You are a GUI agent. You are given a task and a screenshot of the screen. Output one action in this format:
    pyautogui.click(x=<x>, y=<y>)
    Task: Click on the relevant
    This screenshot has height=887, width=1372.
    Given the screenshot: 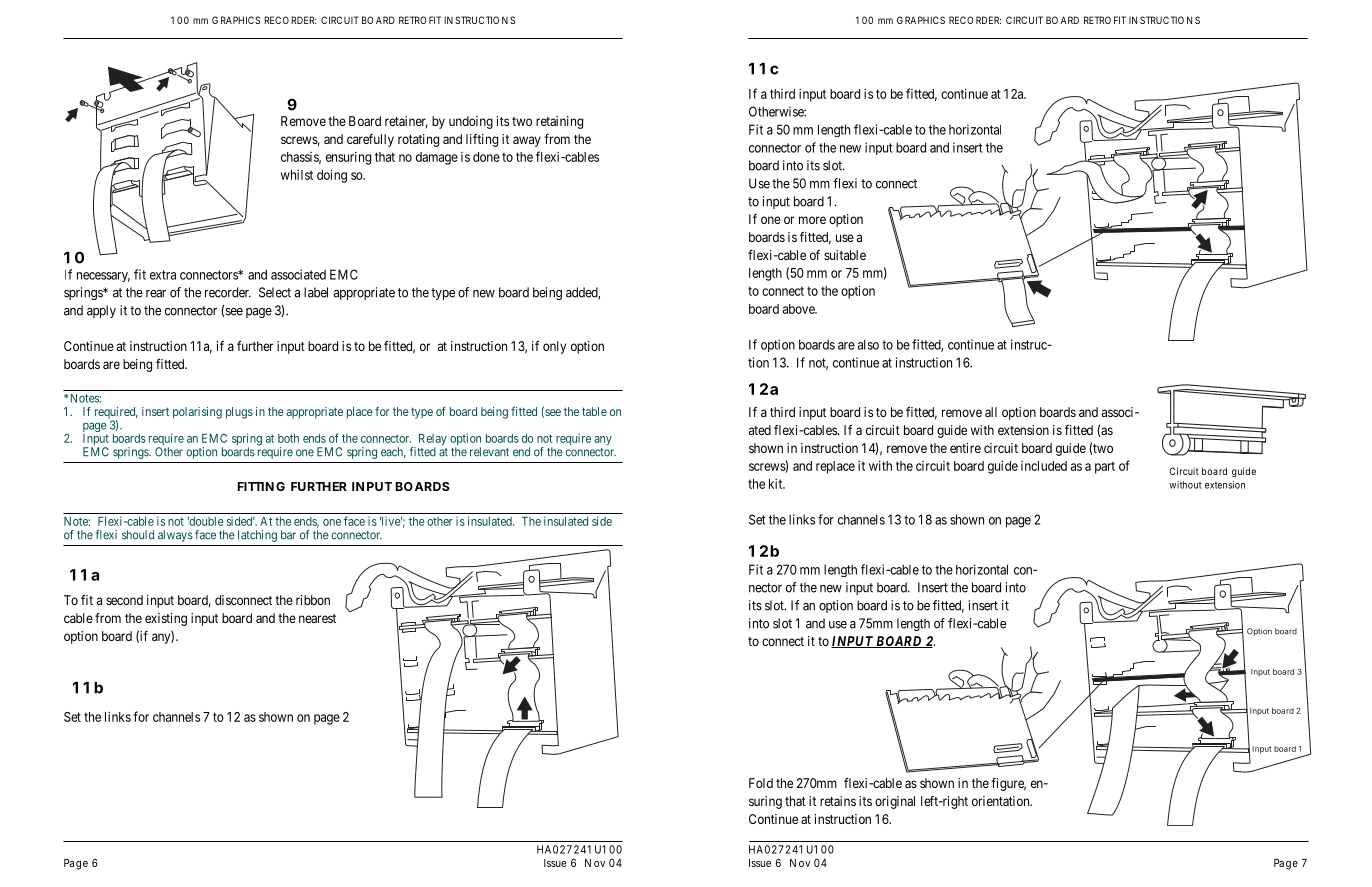 What is the action you would take?
    pyautogui.click(x=489, y=452)
